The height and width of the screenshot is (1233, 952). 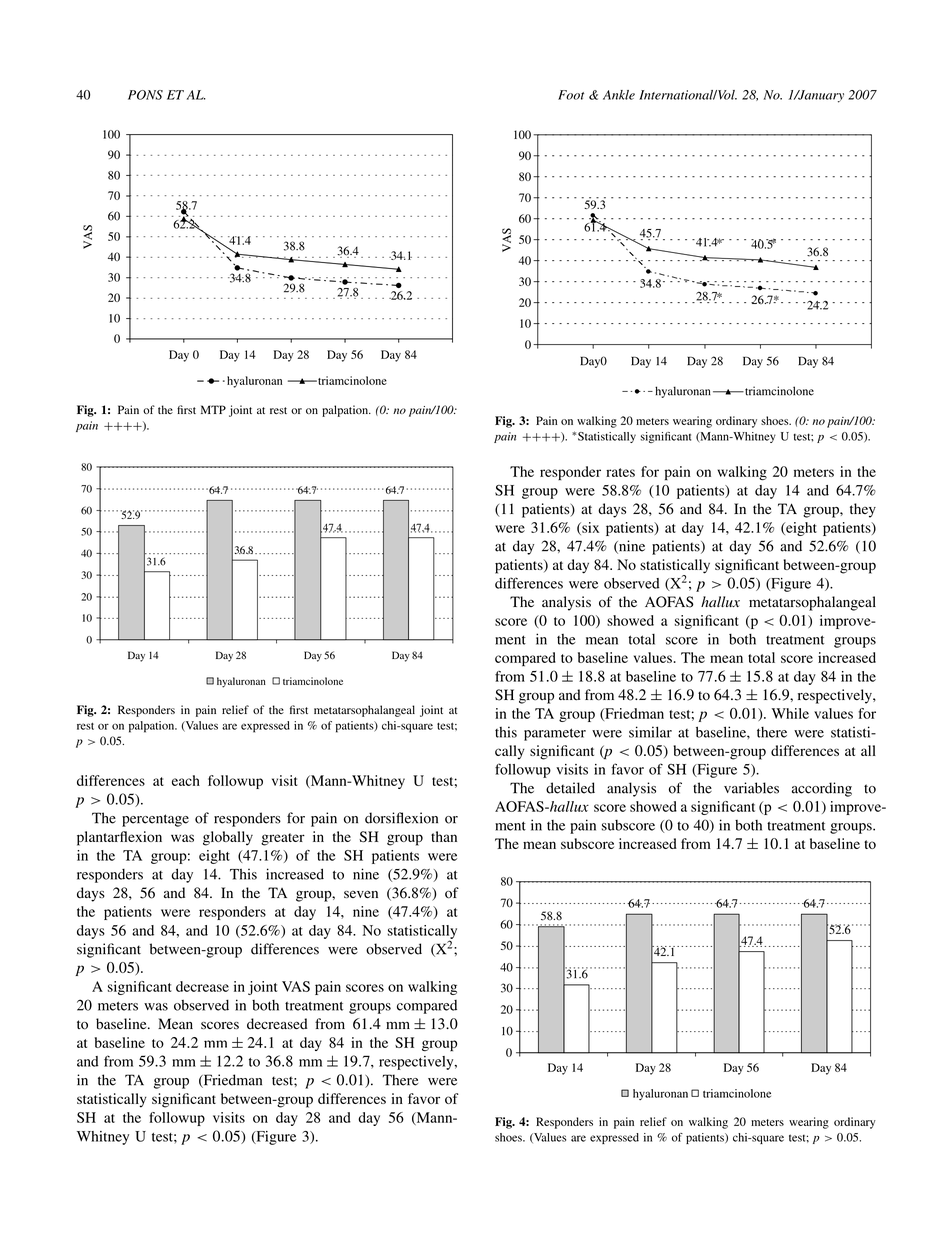 What do you see at coordinates (790, 713) in the screenshot?
I see `While` at bounding box center [790, 713].
